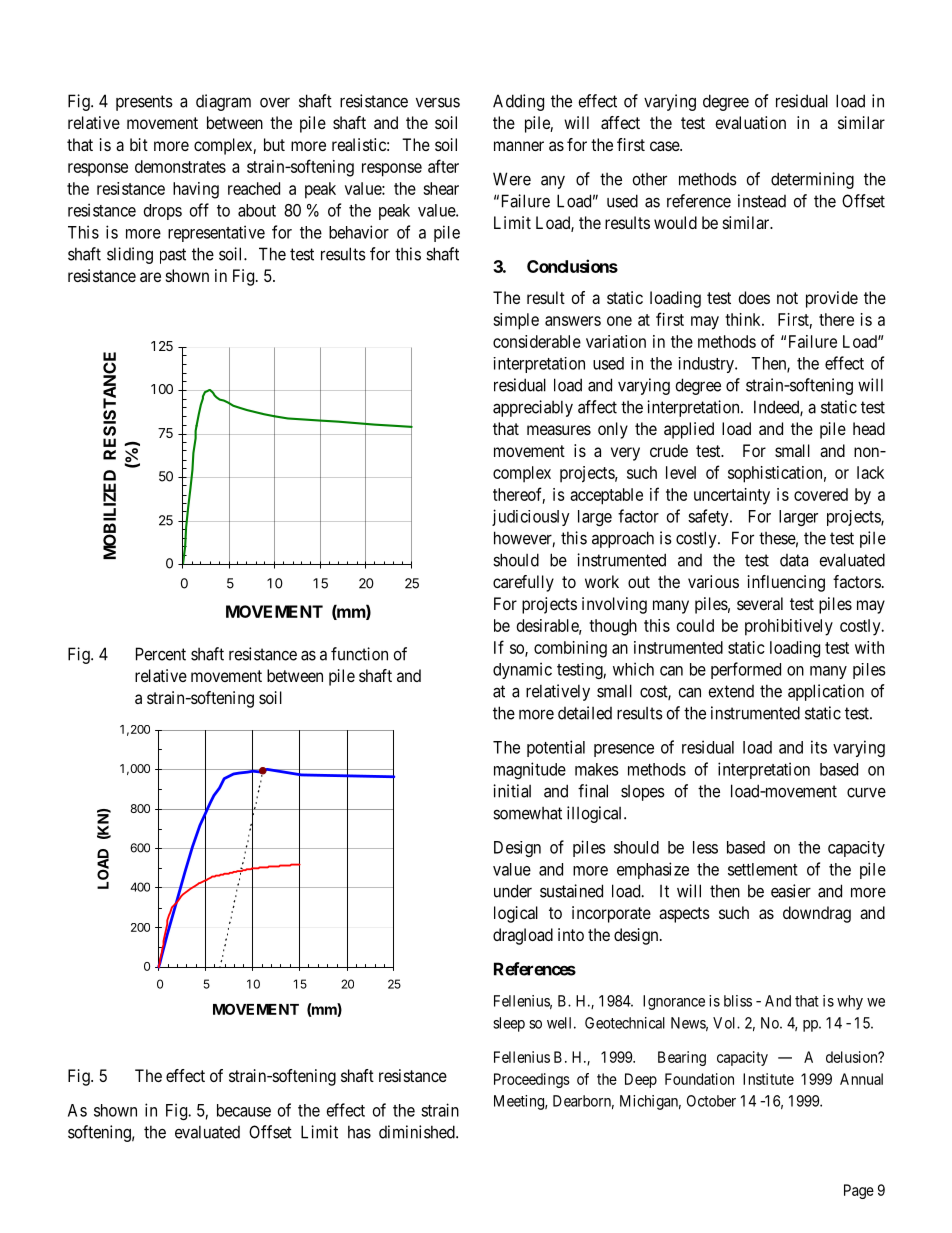 The image size is (952, 1233). Describe the element at coordinates (750, 122) in the screenshot. I see `evaluation` at that location.
